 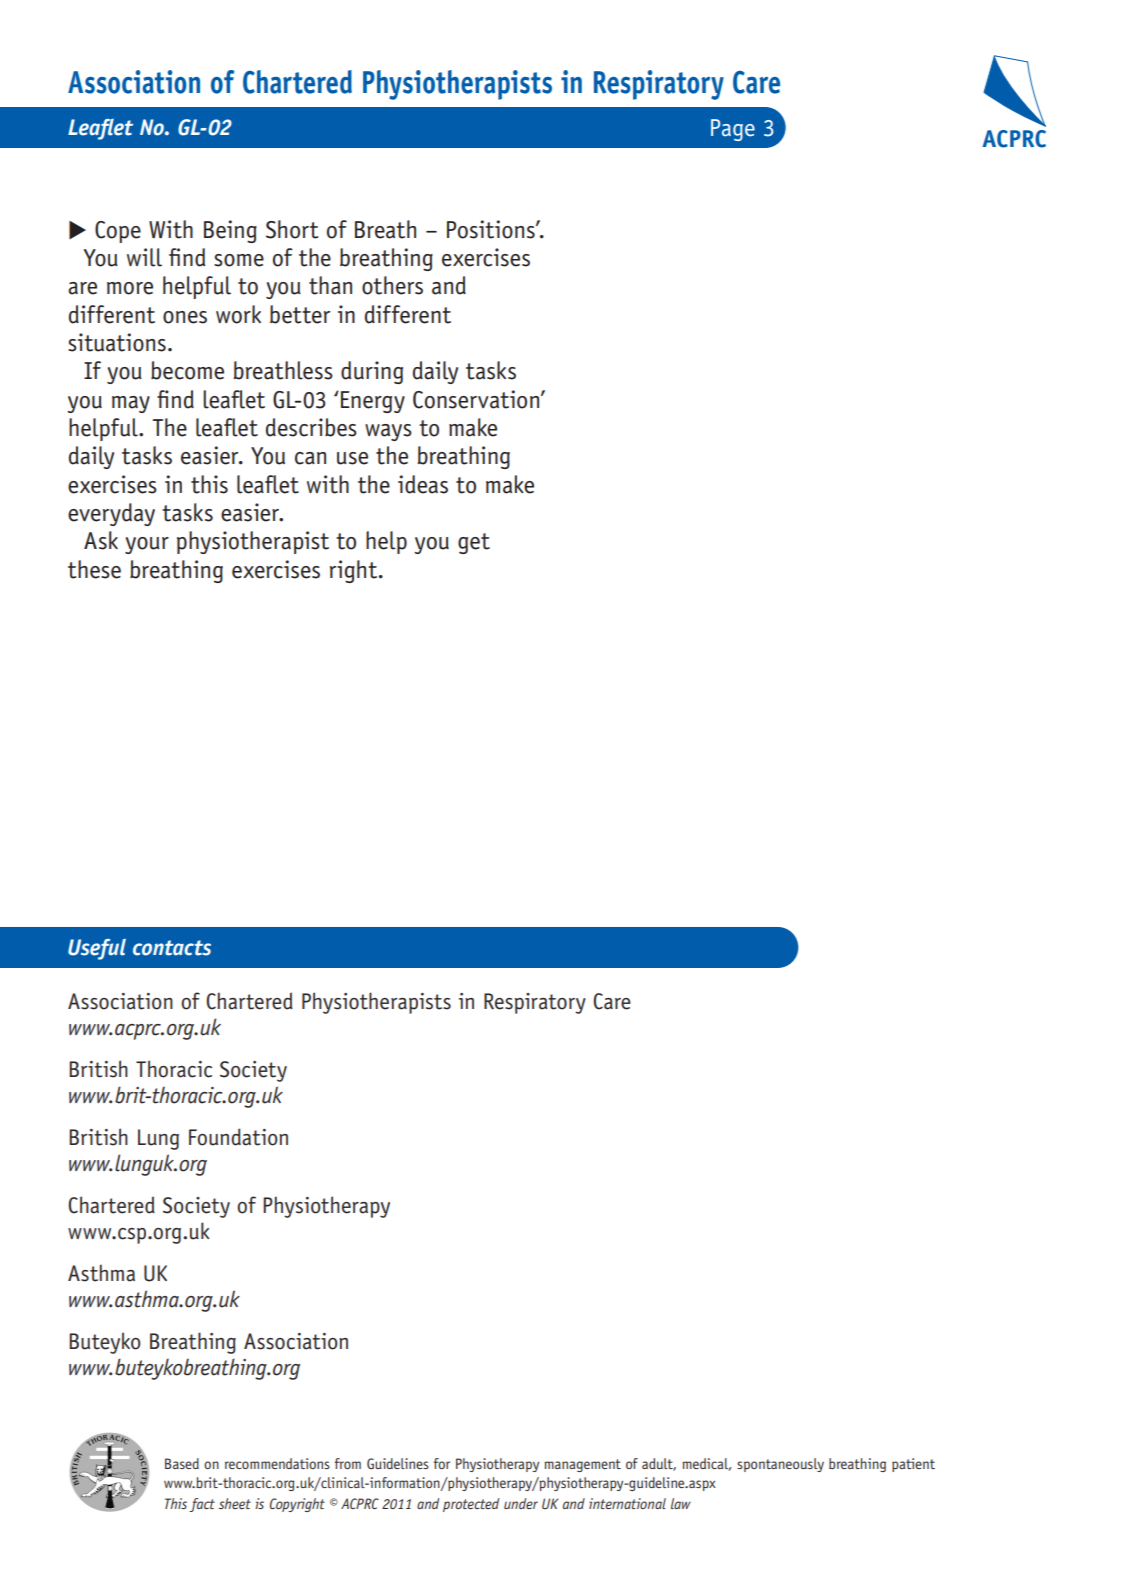 I want to click on Page, so click(x=733, y=130).
